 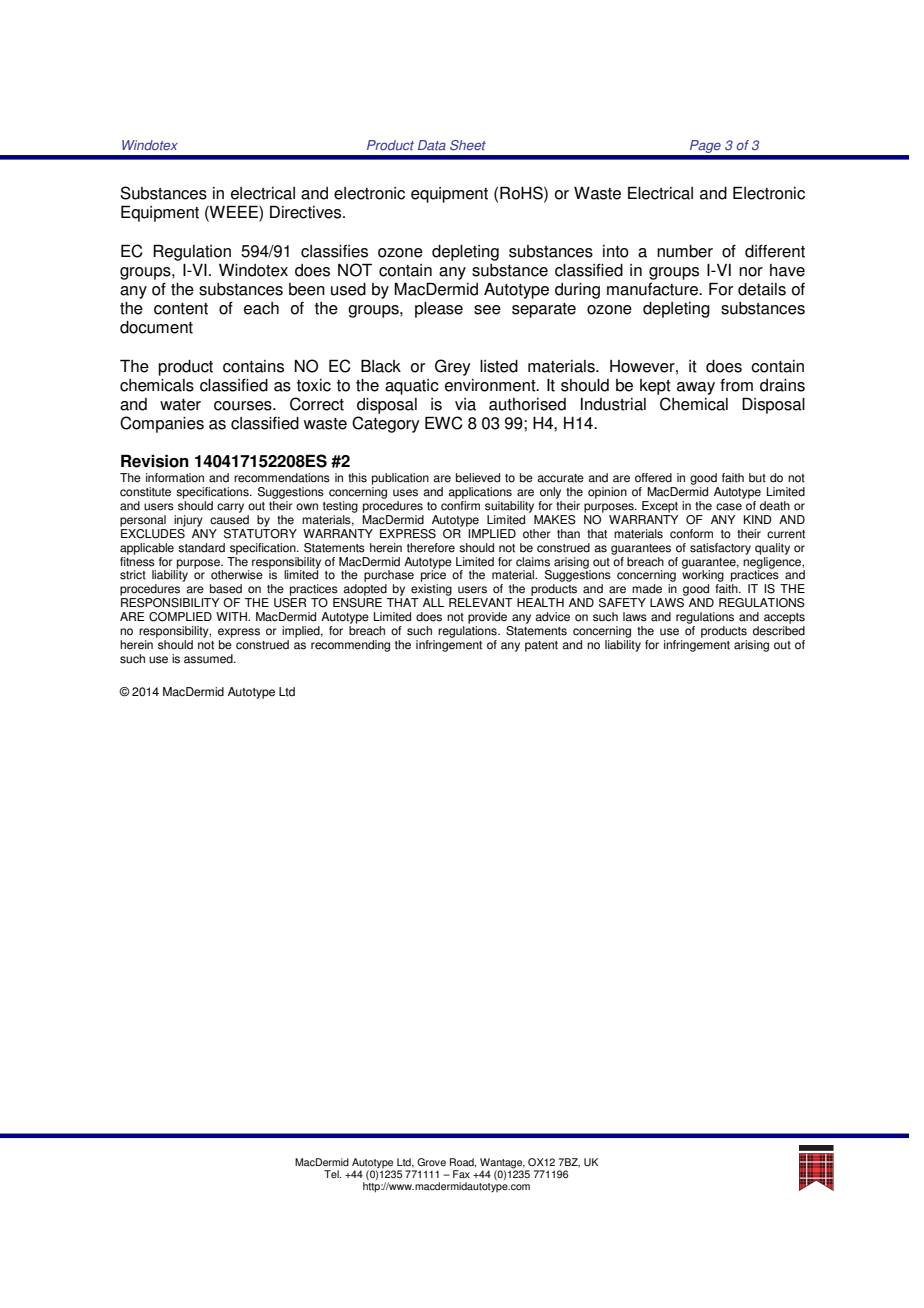 I want to click on patent, so click(x=541, y=646).
